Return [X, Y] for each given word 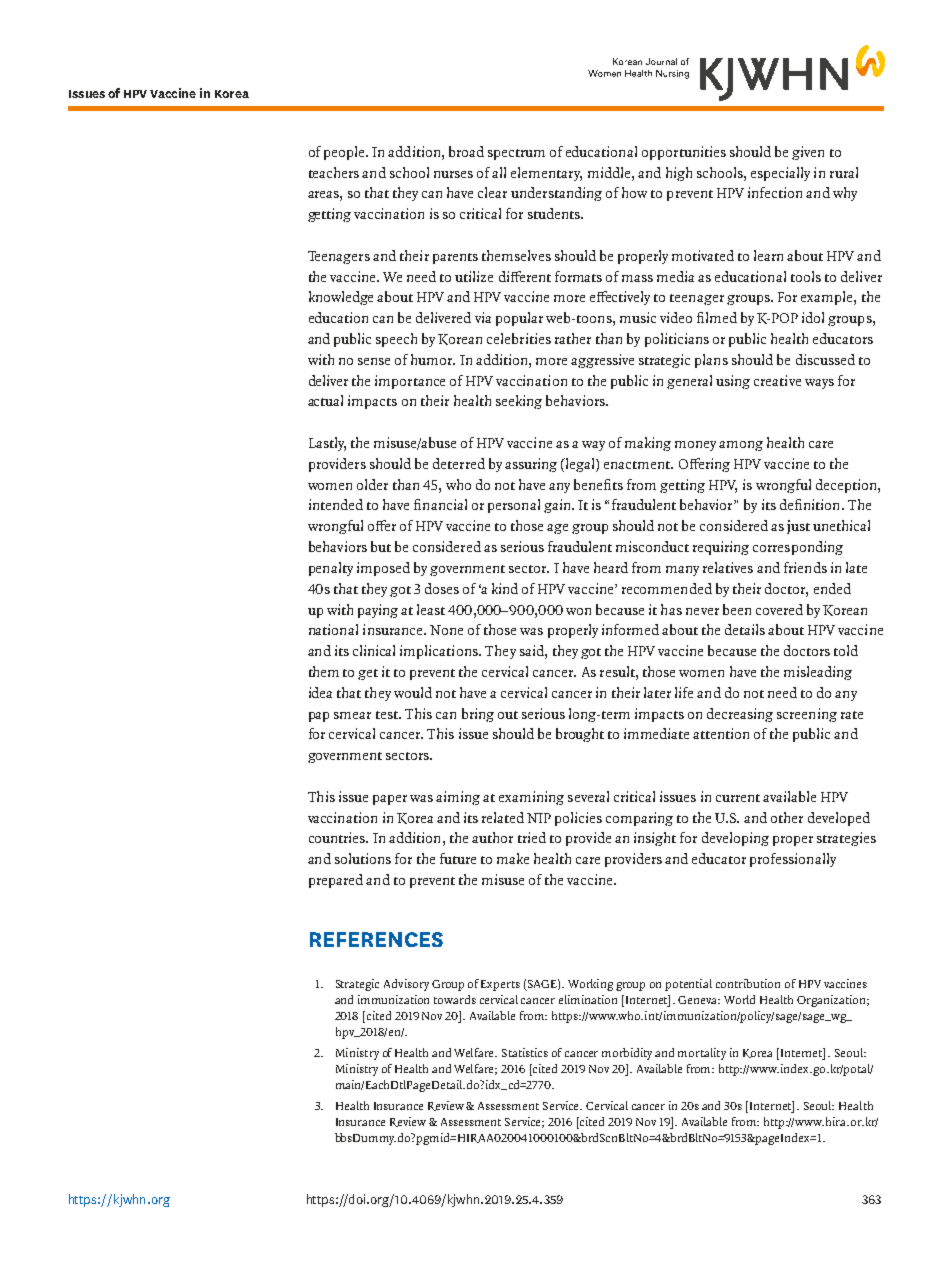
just [798, 527]
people [345, 153]
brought [580, 735]
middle [610, 172]
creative [777, 380]
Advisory [406, 985]
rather [573, 338]
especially [780, 174]
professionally [793, 860]
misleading [818, 673]
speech [396, 340]
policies [578, 819]
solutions [363, 858]
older [372, 484]
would [413, 692]
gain [558, 506]
